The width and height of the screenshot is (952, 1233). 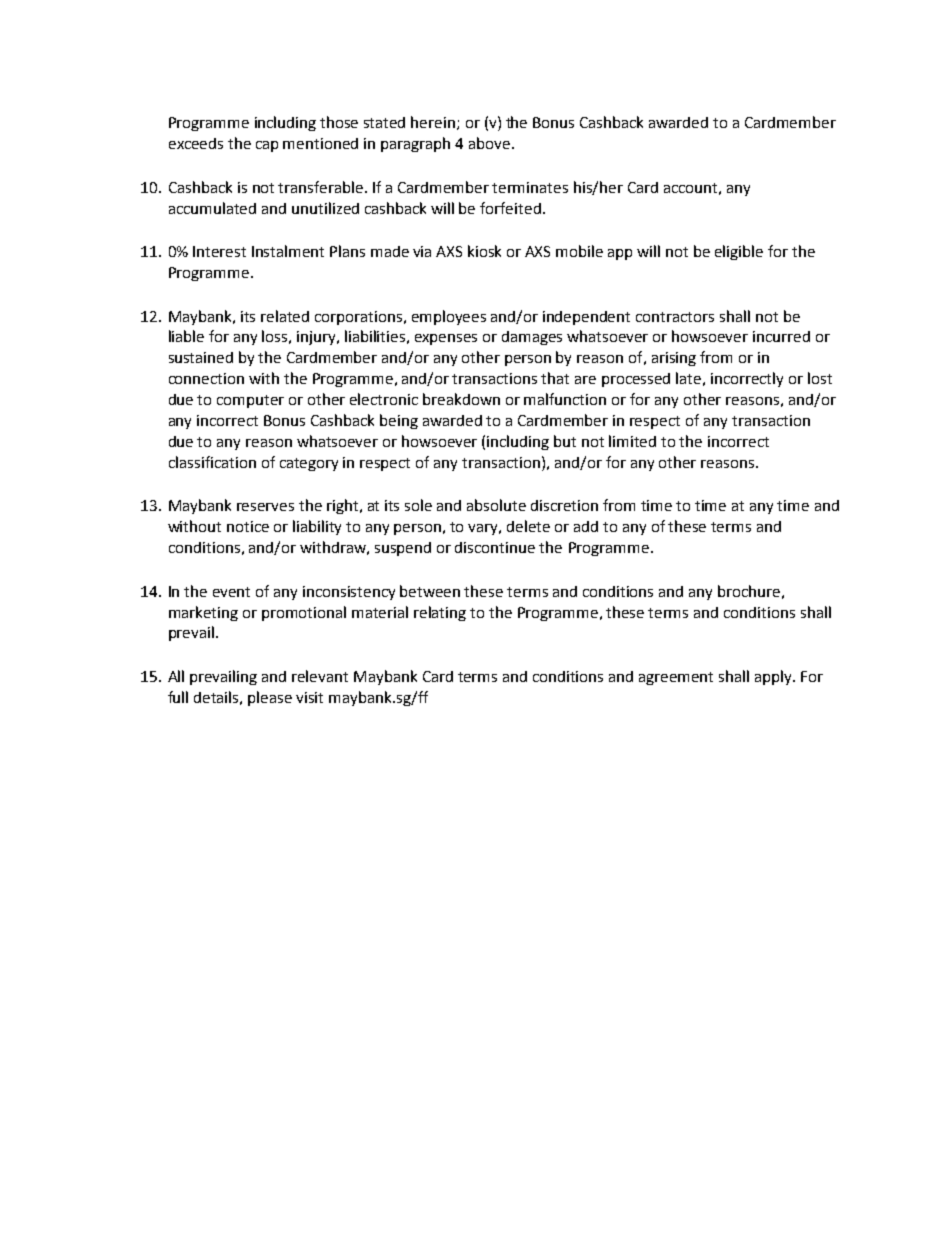 What do you see at coordinates (489, 143) in the screenshot?
I see `above` at bounding box center [489, 143].
